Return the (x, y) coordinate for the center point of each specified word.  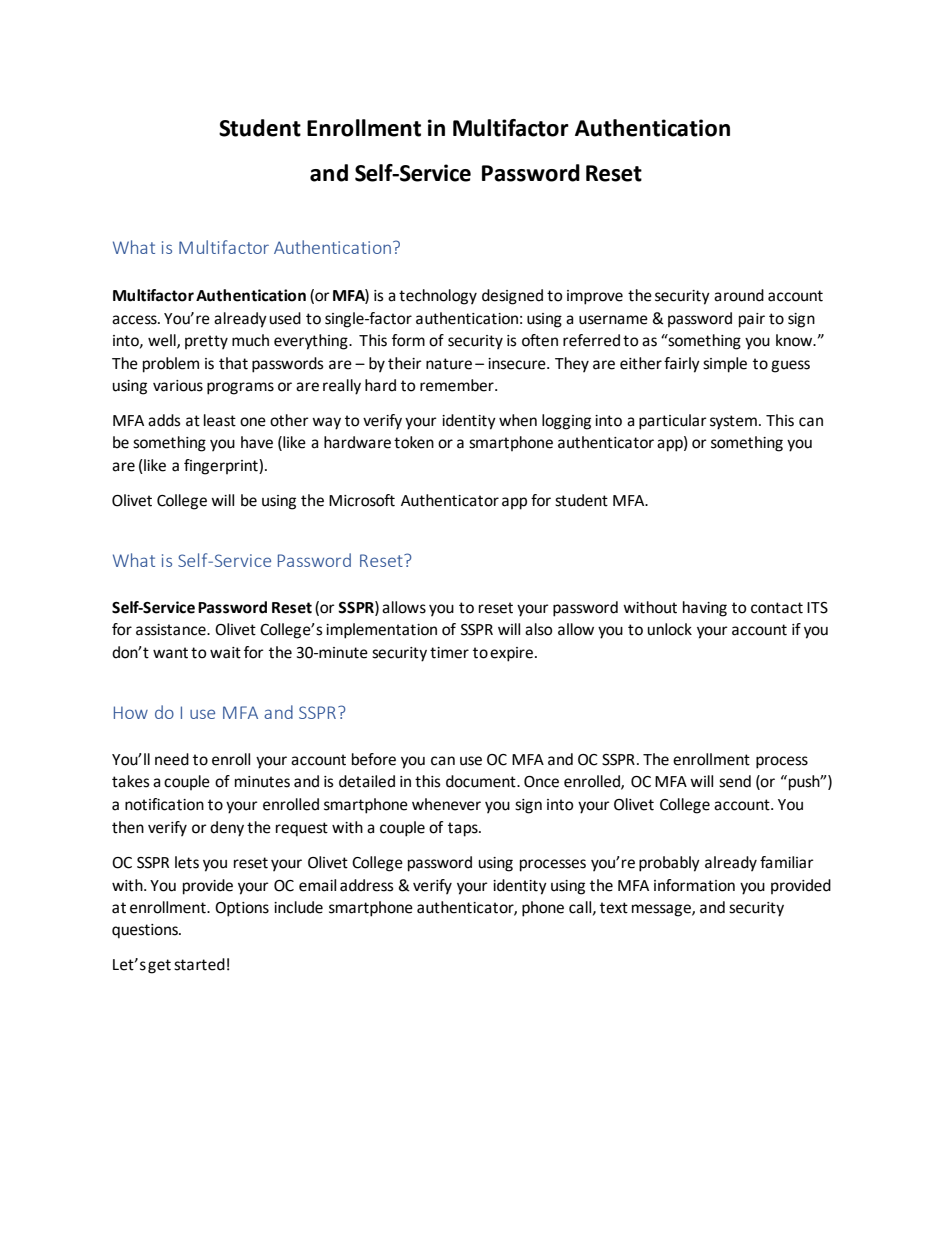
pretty (206, 342)
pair (752, 320)
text (614, 908)
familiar (787, 862)
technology (438, 297)
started (199, 964)
